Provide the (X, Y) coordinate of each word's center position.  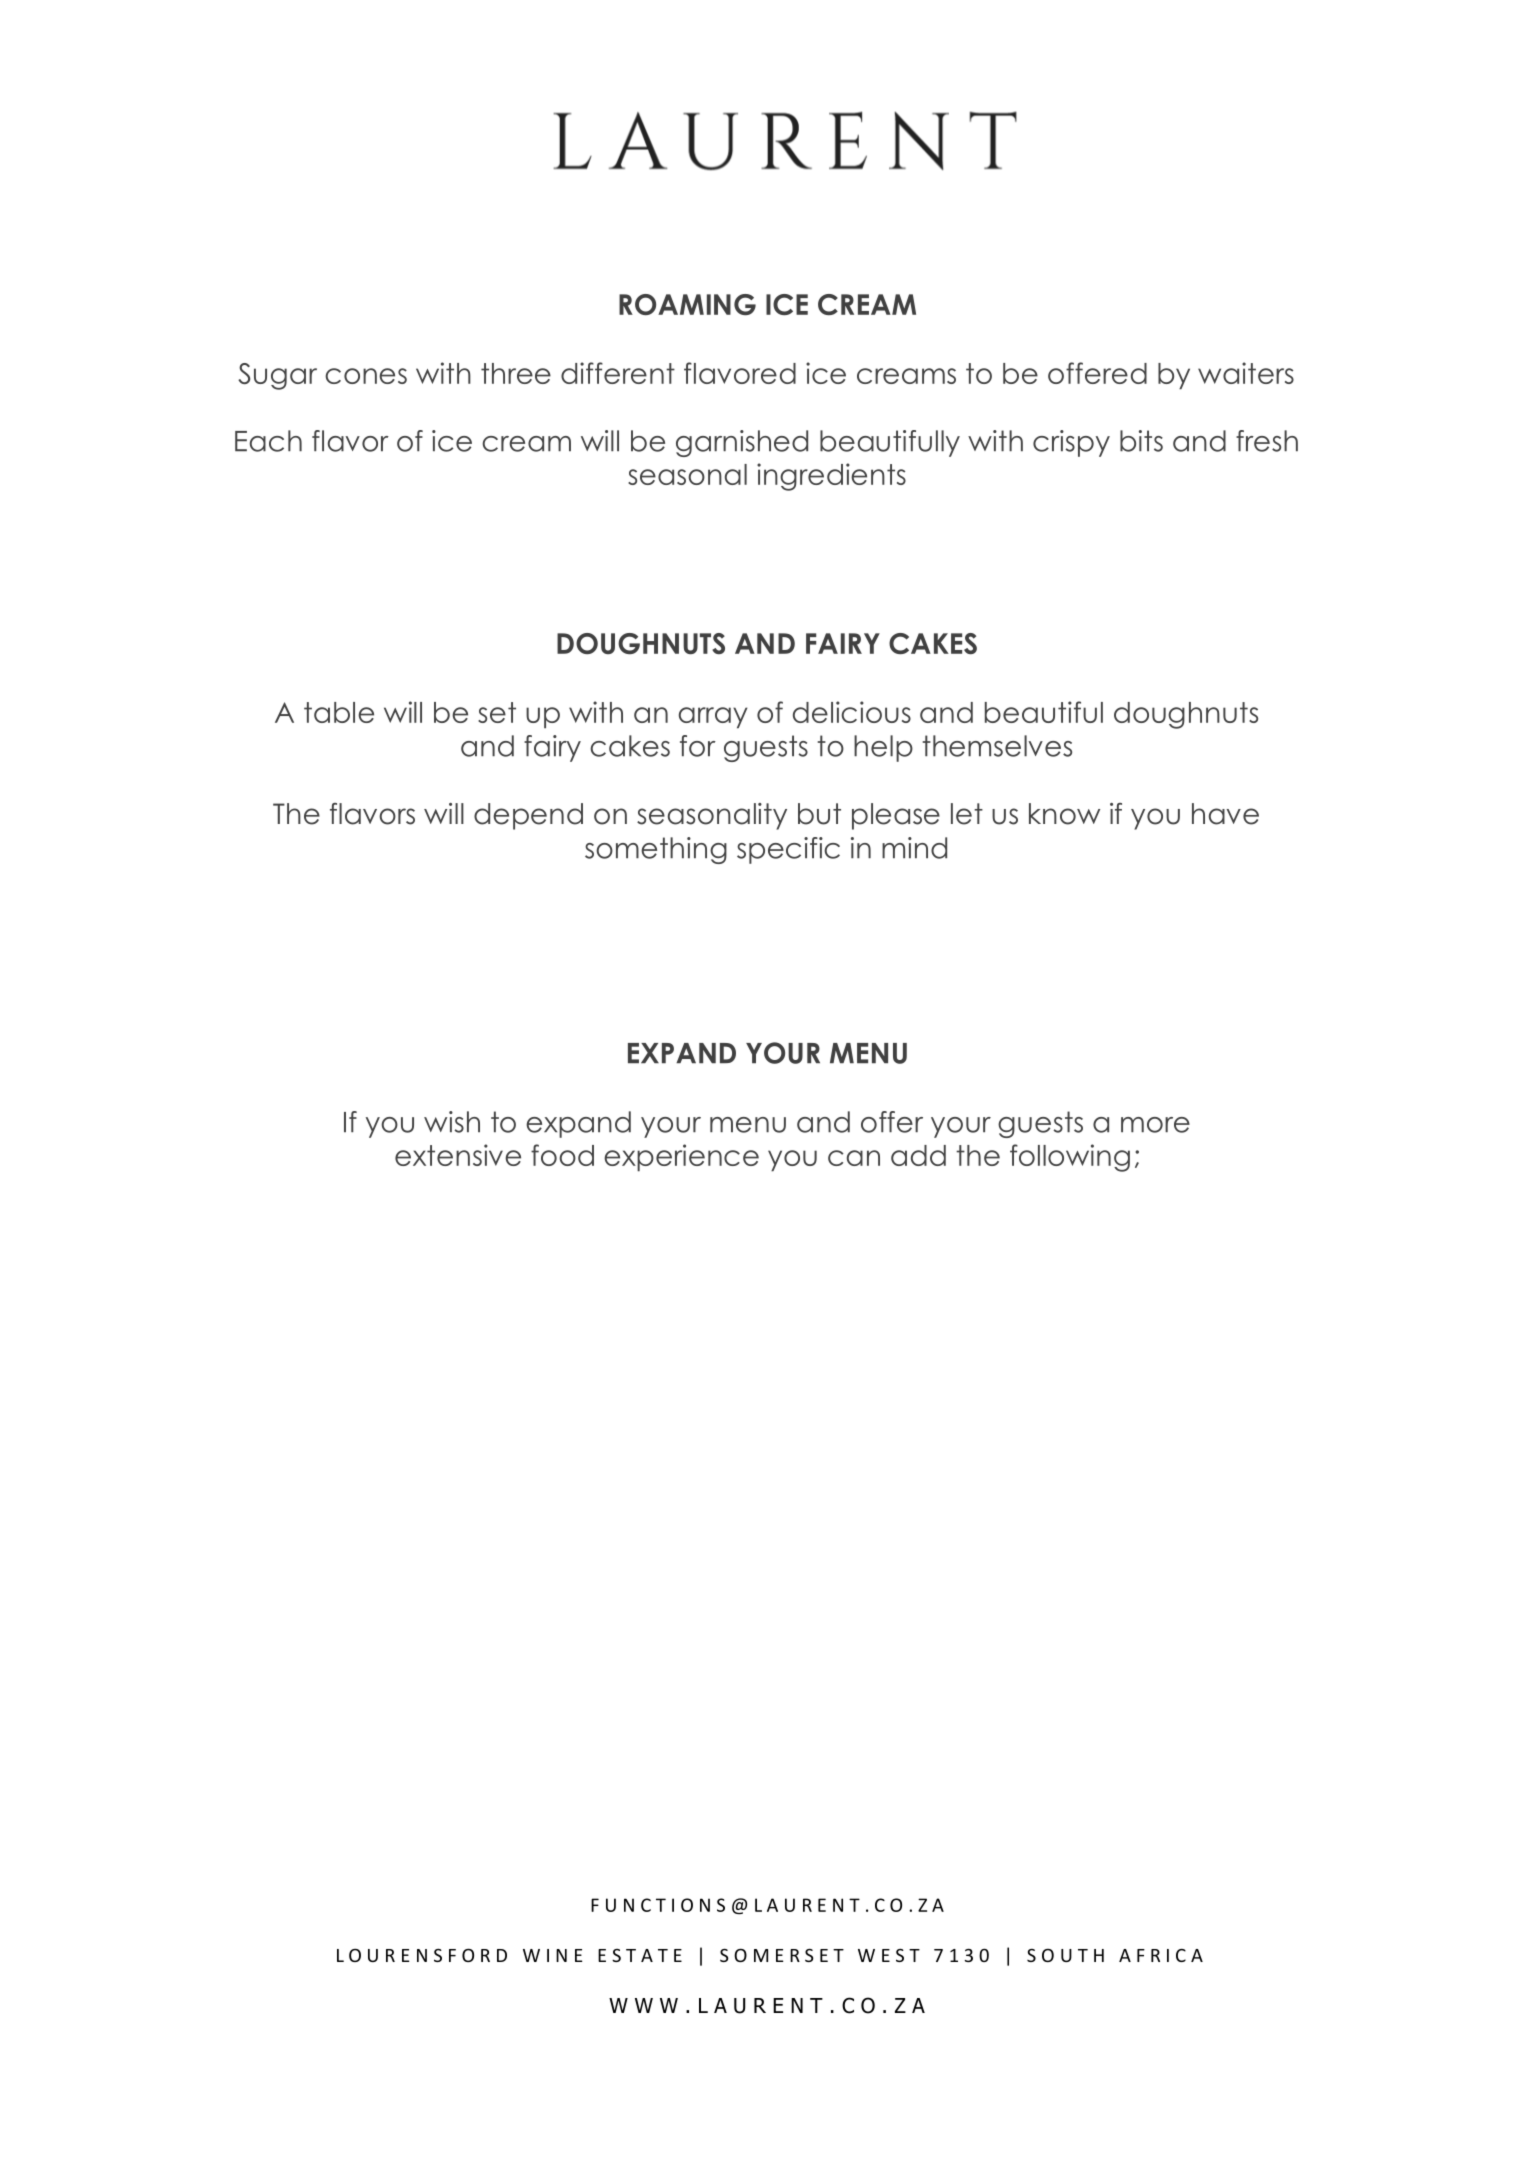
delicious (852, 712)
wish (452, 1122)
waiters (1246, 373)
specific (788, 850)
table (339, 712)
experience (681, 1158)
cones (366, 376)
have (1225, 814)
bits (1141, 441)
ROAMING (687, 304)
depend (528, 816)
